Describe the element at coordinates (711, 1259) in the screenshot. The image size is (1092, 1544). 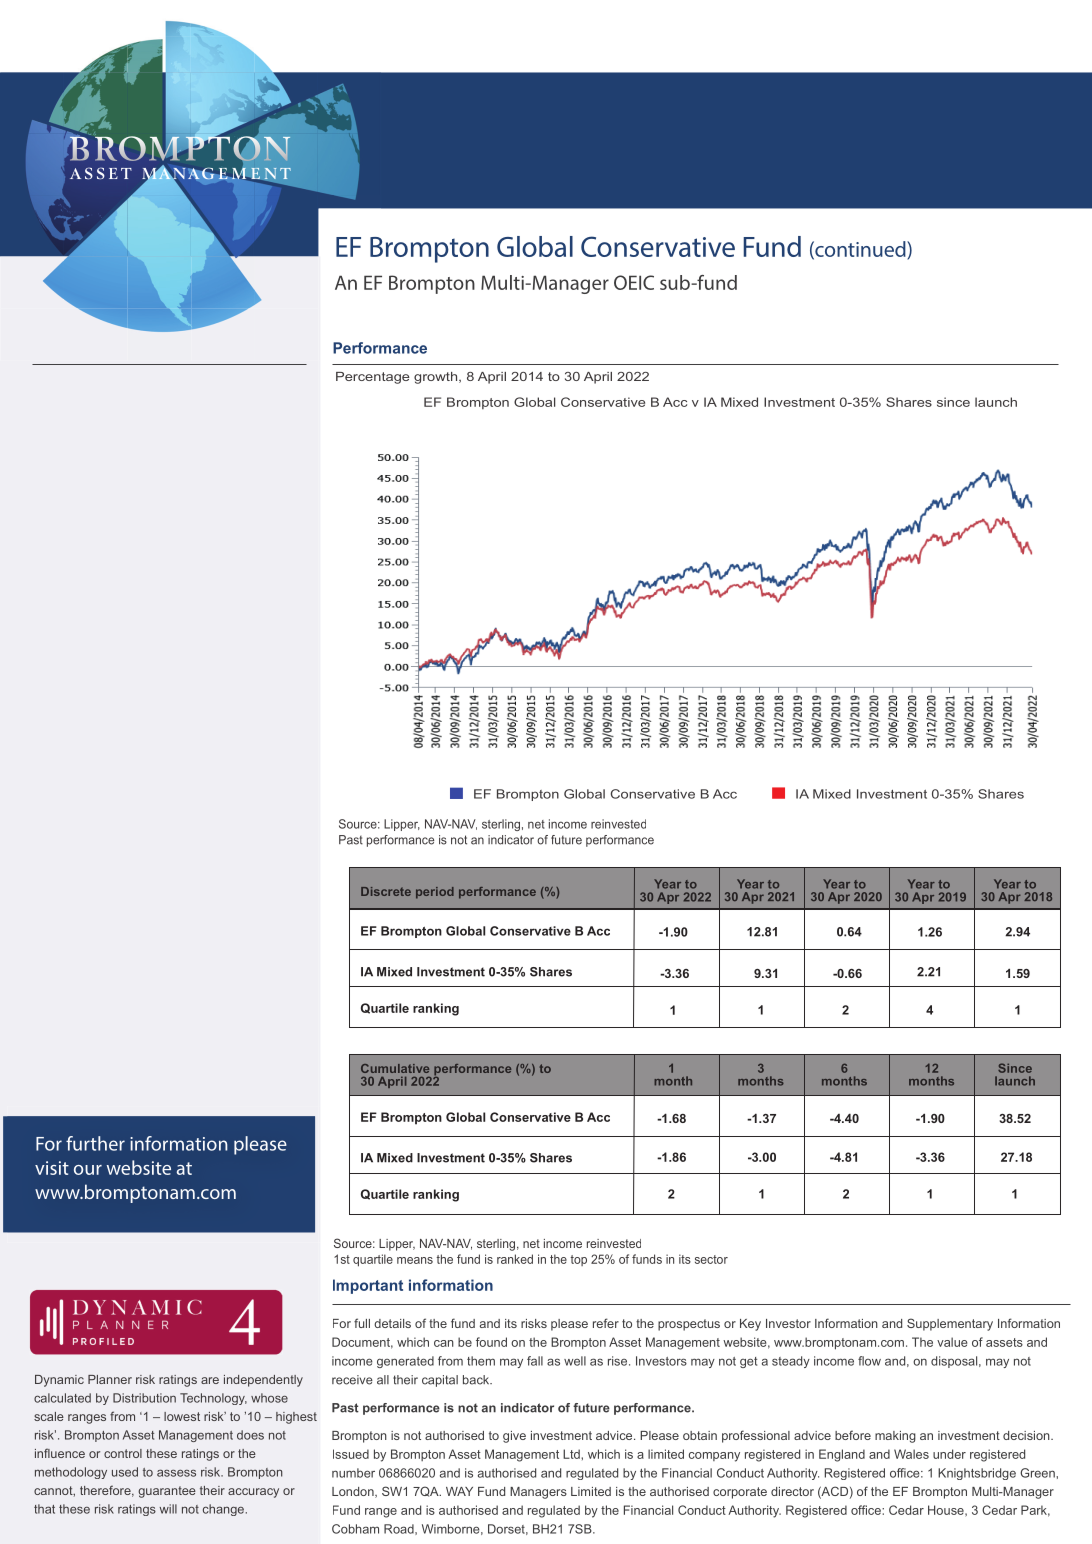
I see `sector` at that location.
